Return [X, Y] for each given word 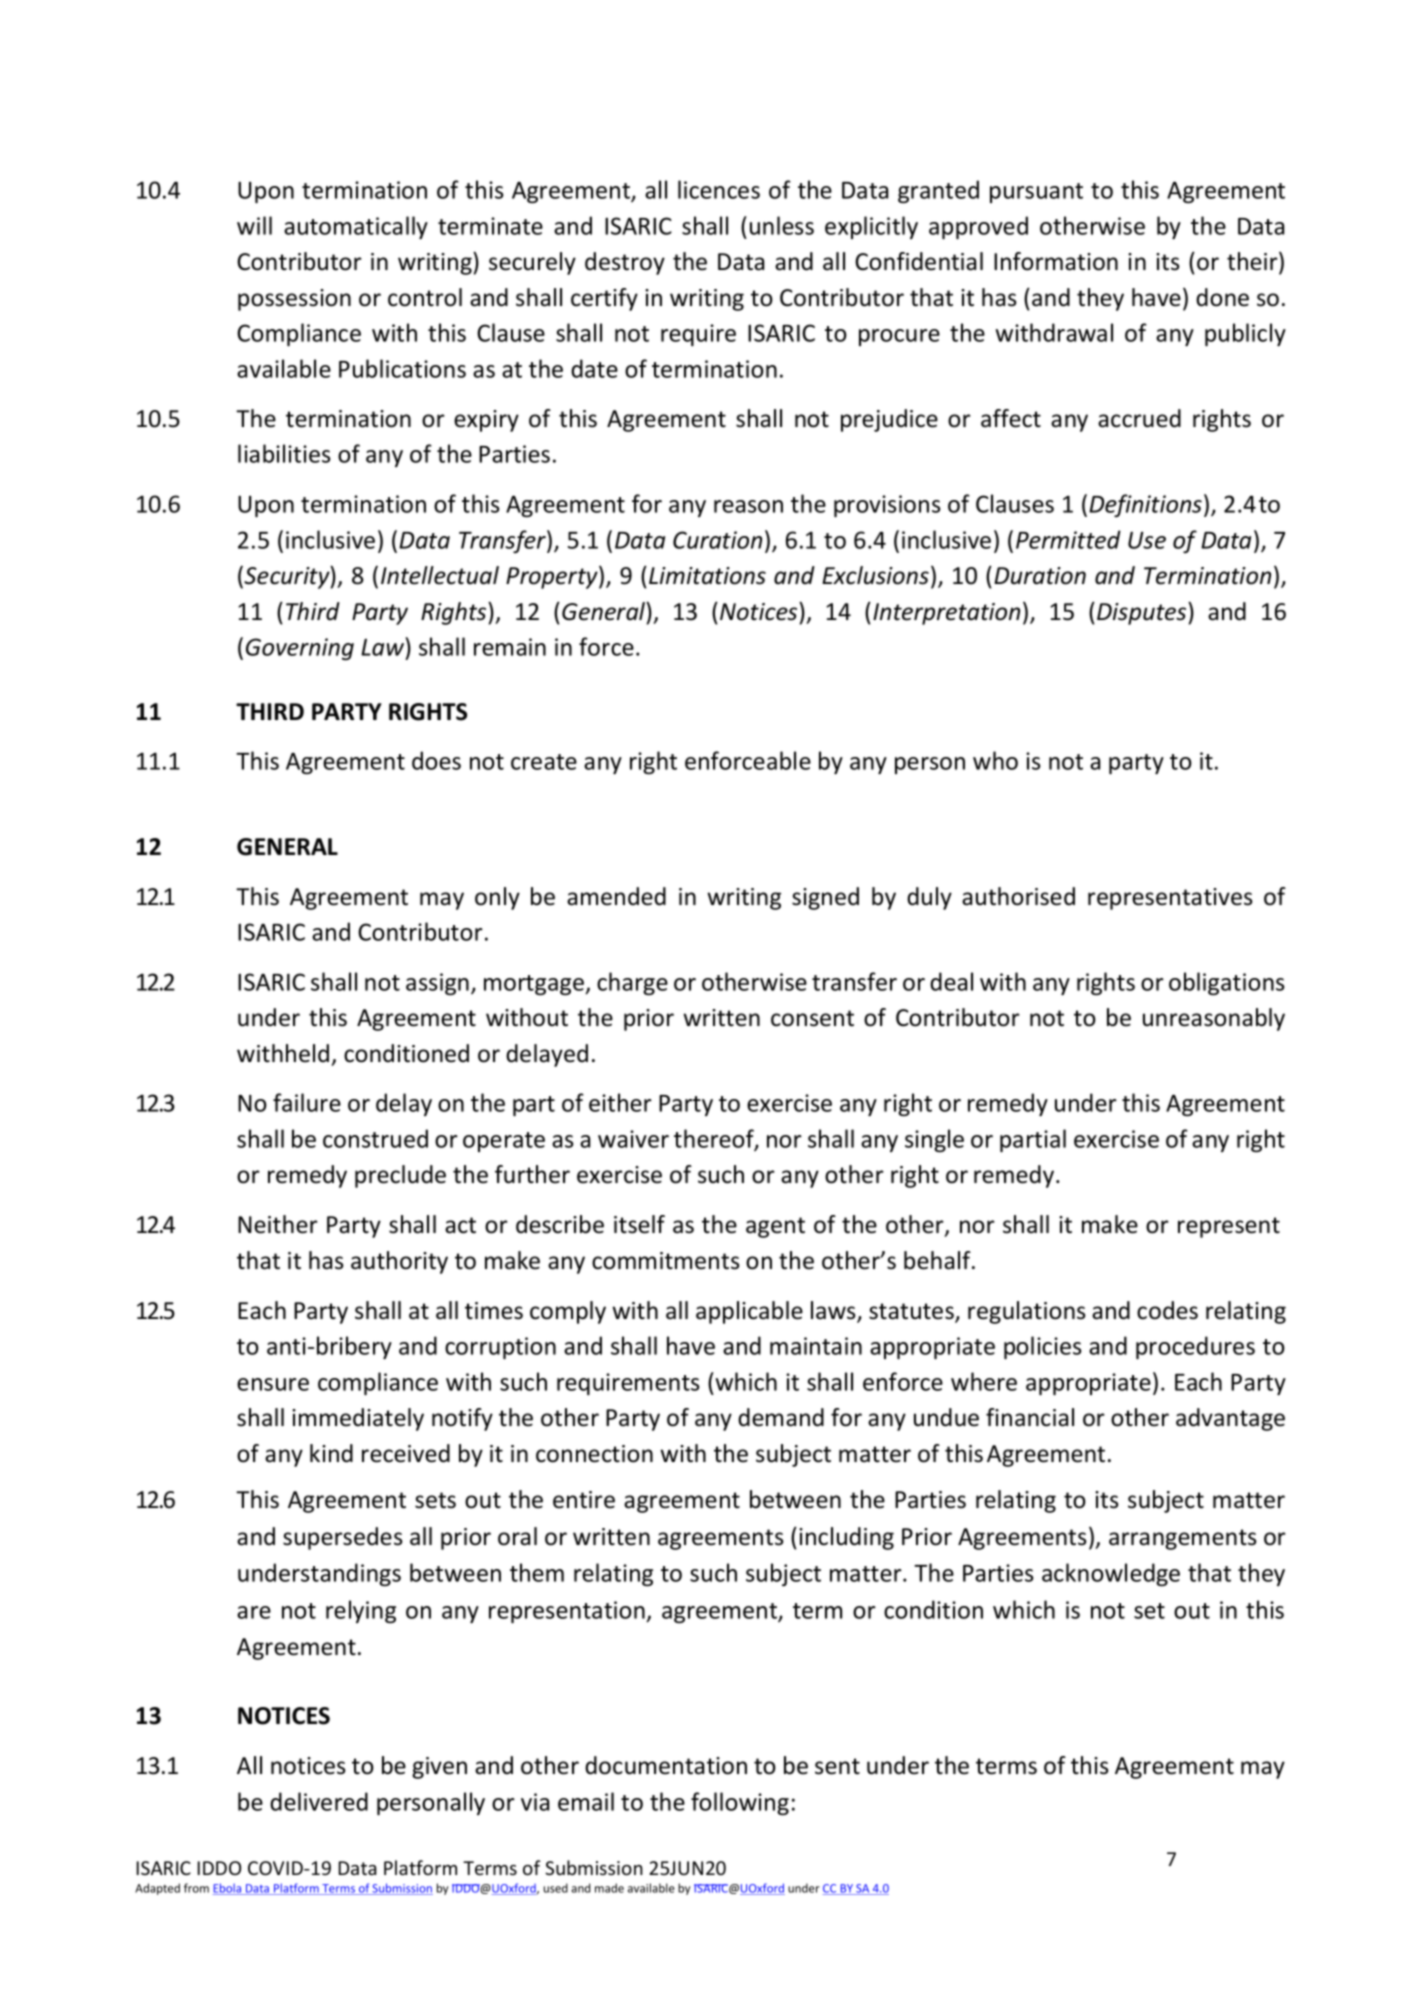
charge [632, 983]
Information [1056, 261]
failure [307, 1102]
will [254, 225]
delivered [319, 1801]
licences [719, 189]
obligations [1226, 983]
